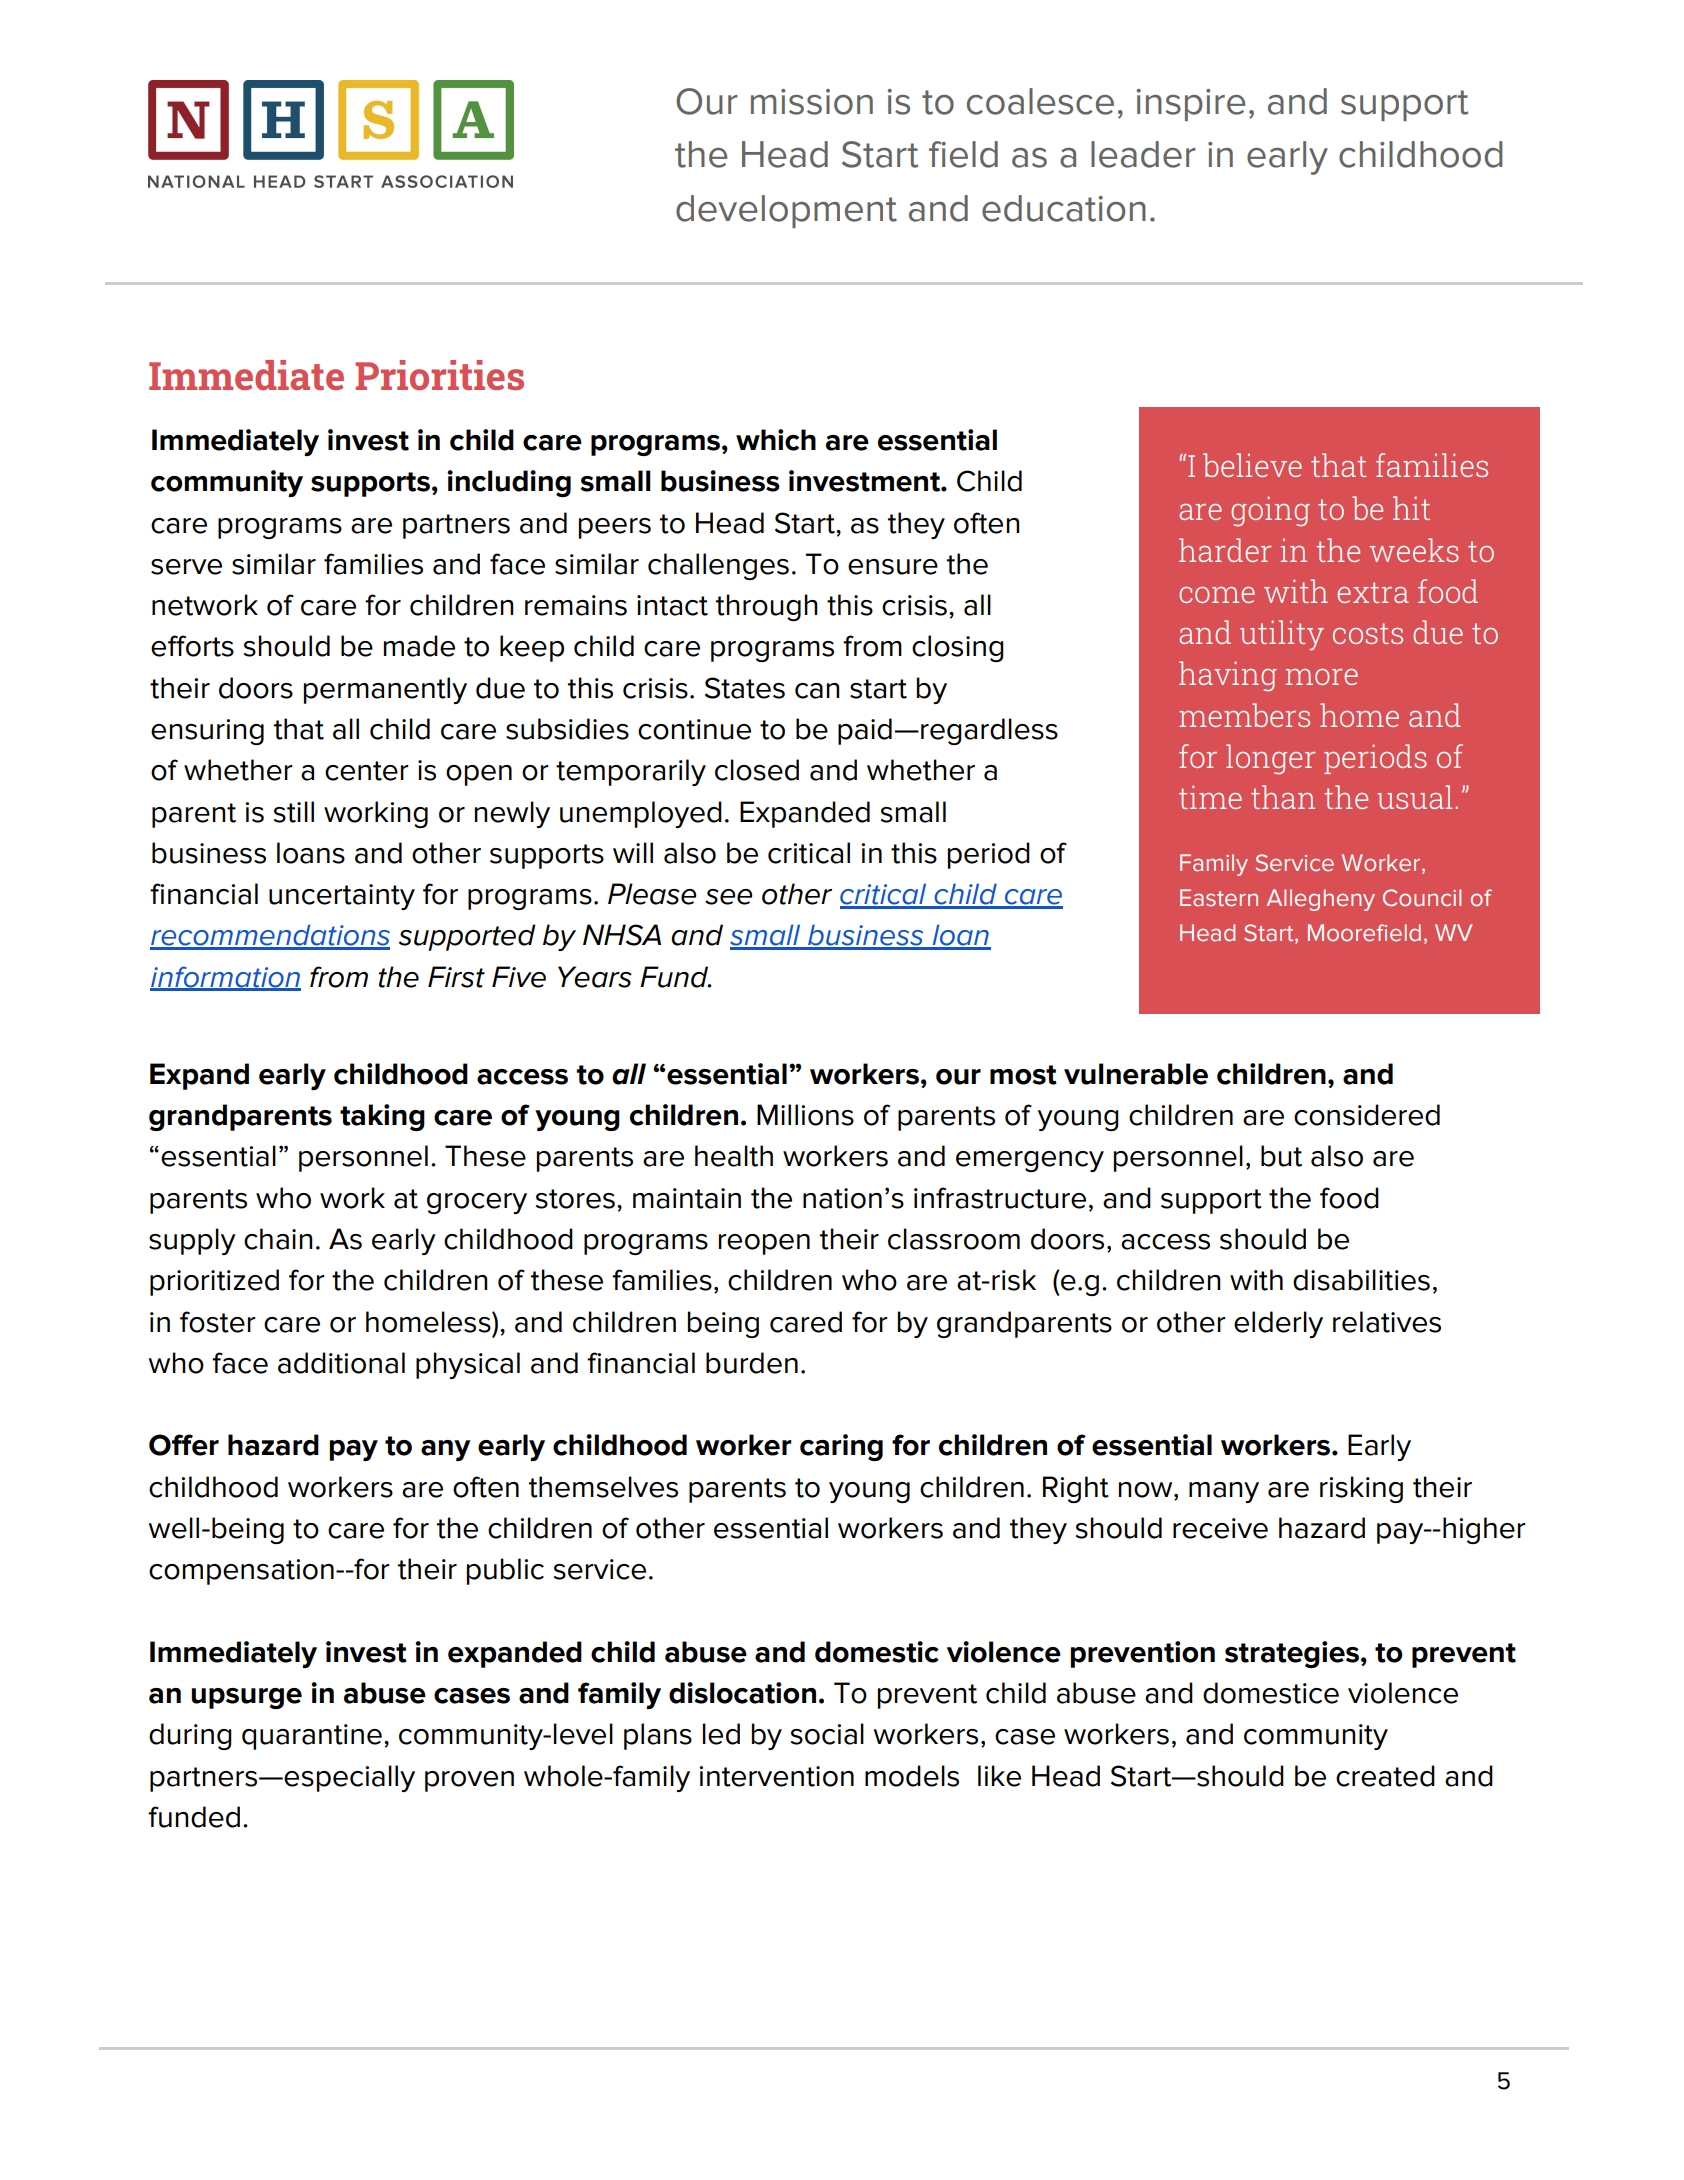  I want to click on mission, so click(812, 102).
